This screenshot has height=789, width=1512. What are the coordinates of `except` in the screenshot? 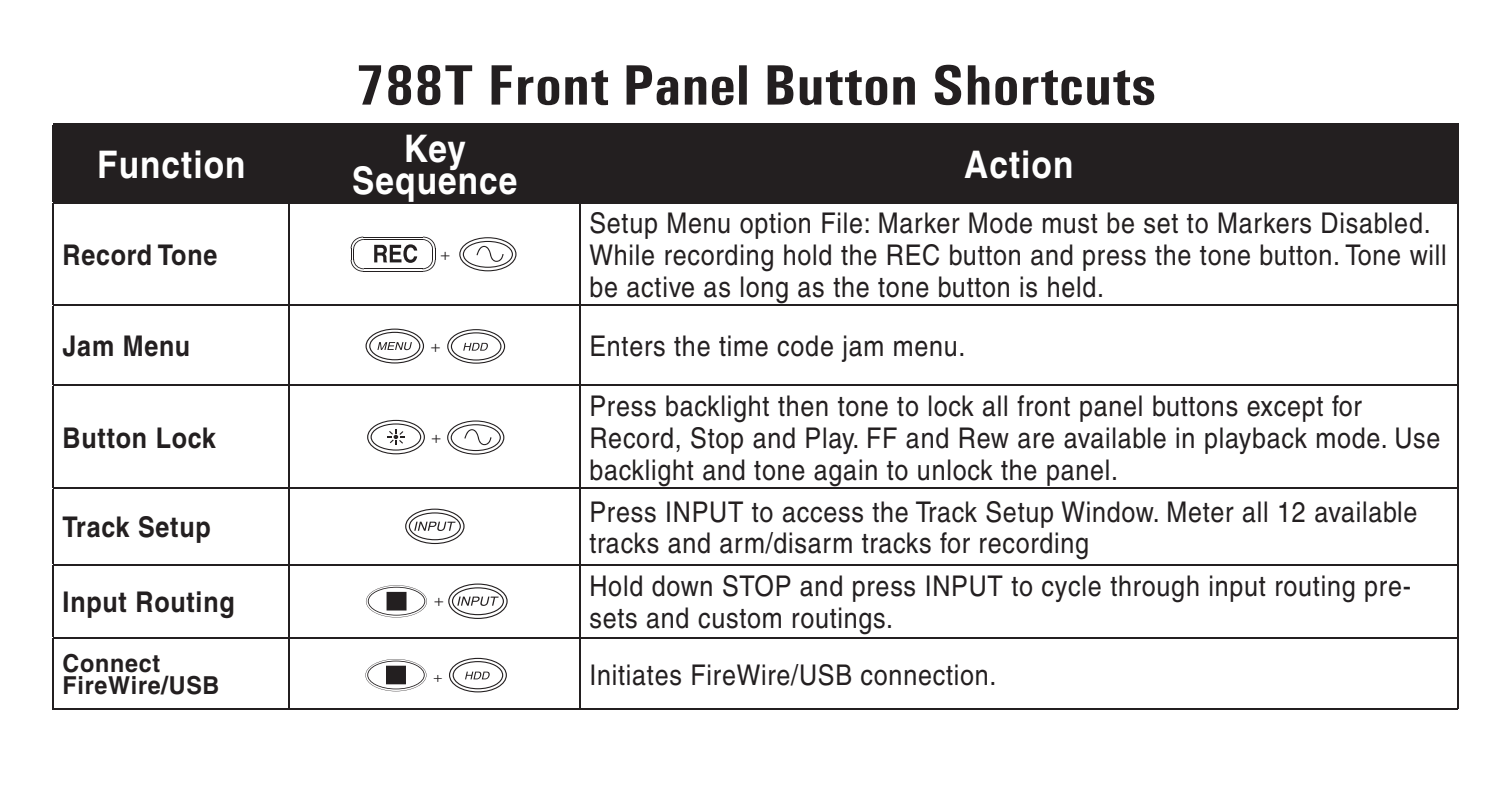 It's located at (1285, 409).
